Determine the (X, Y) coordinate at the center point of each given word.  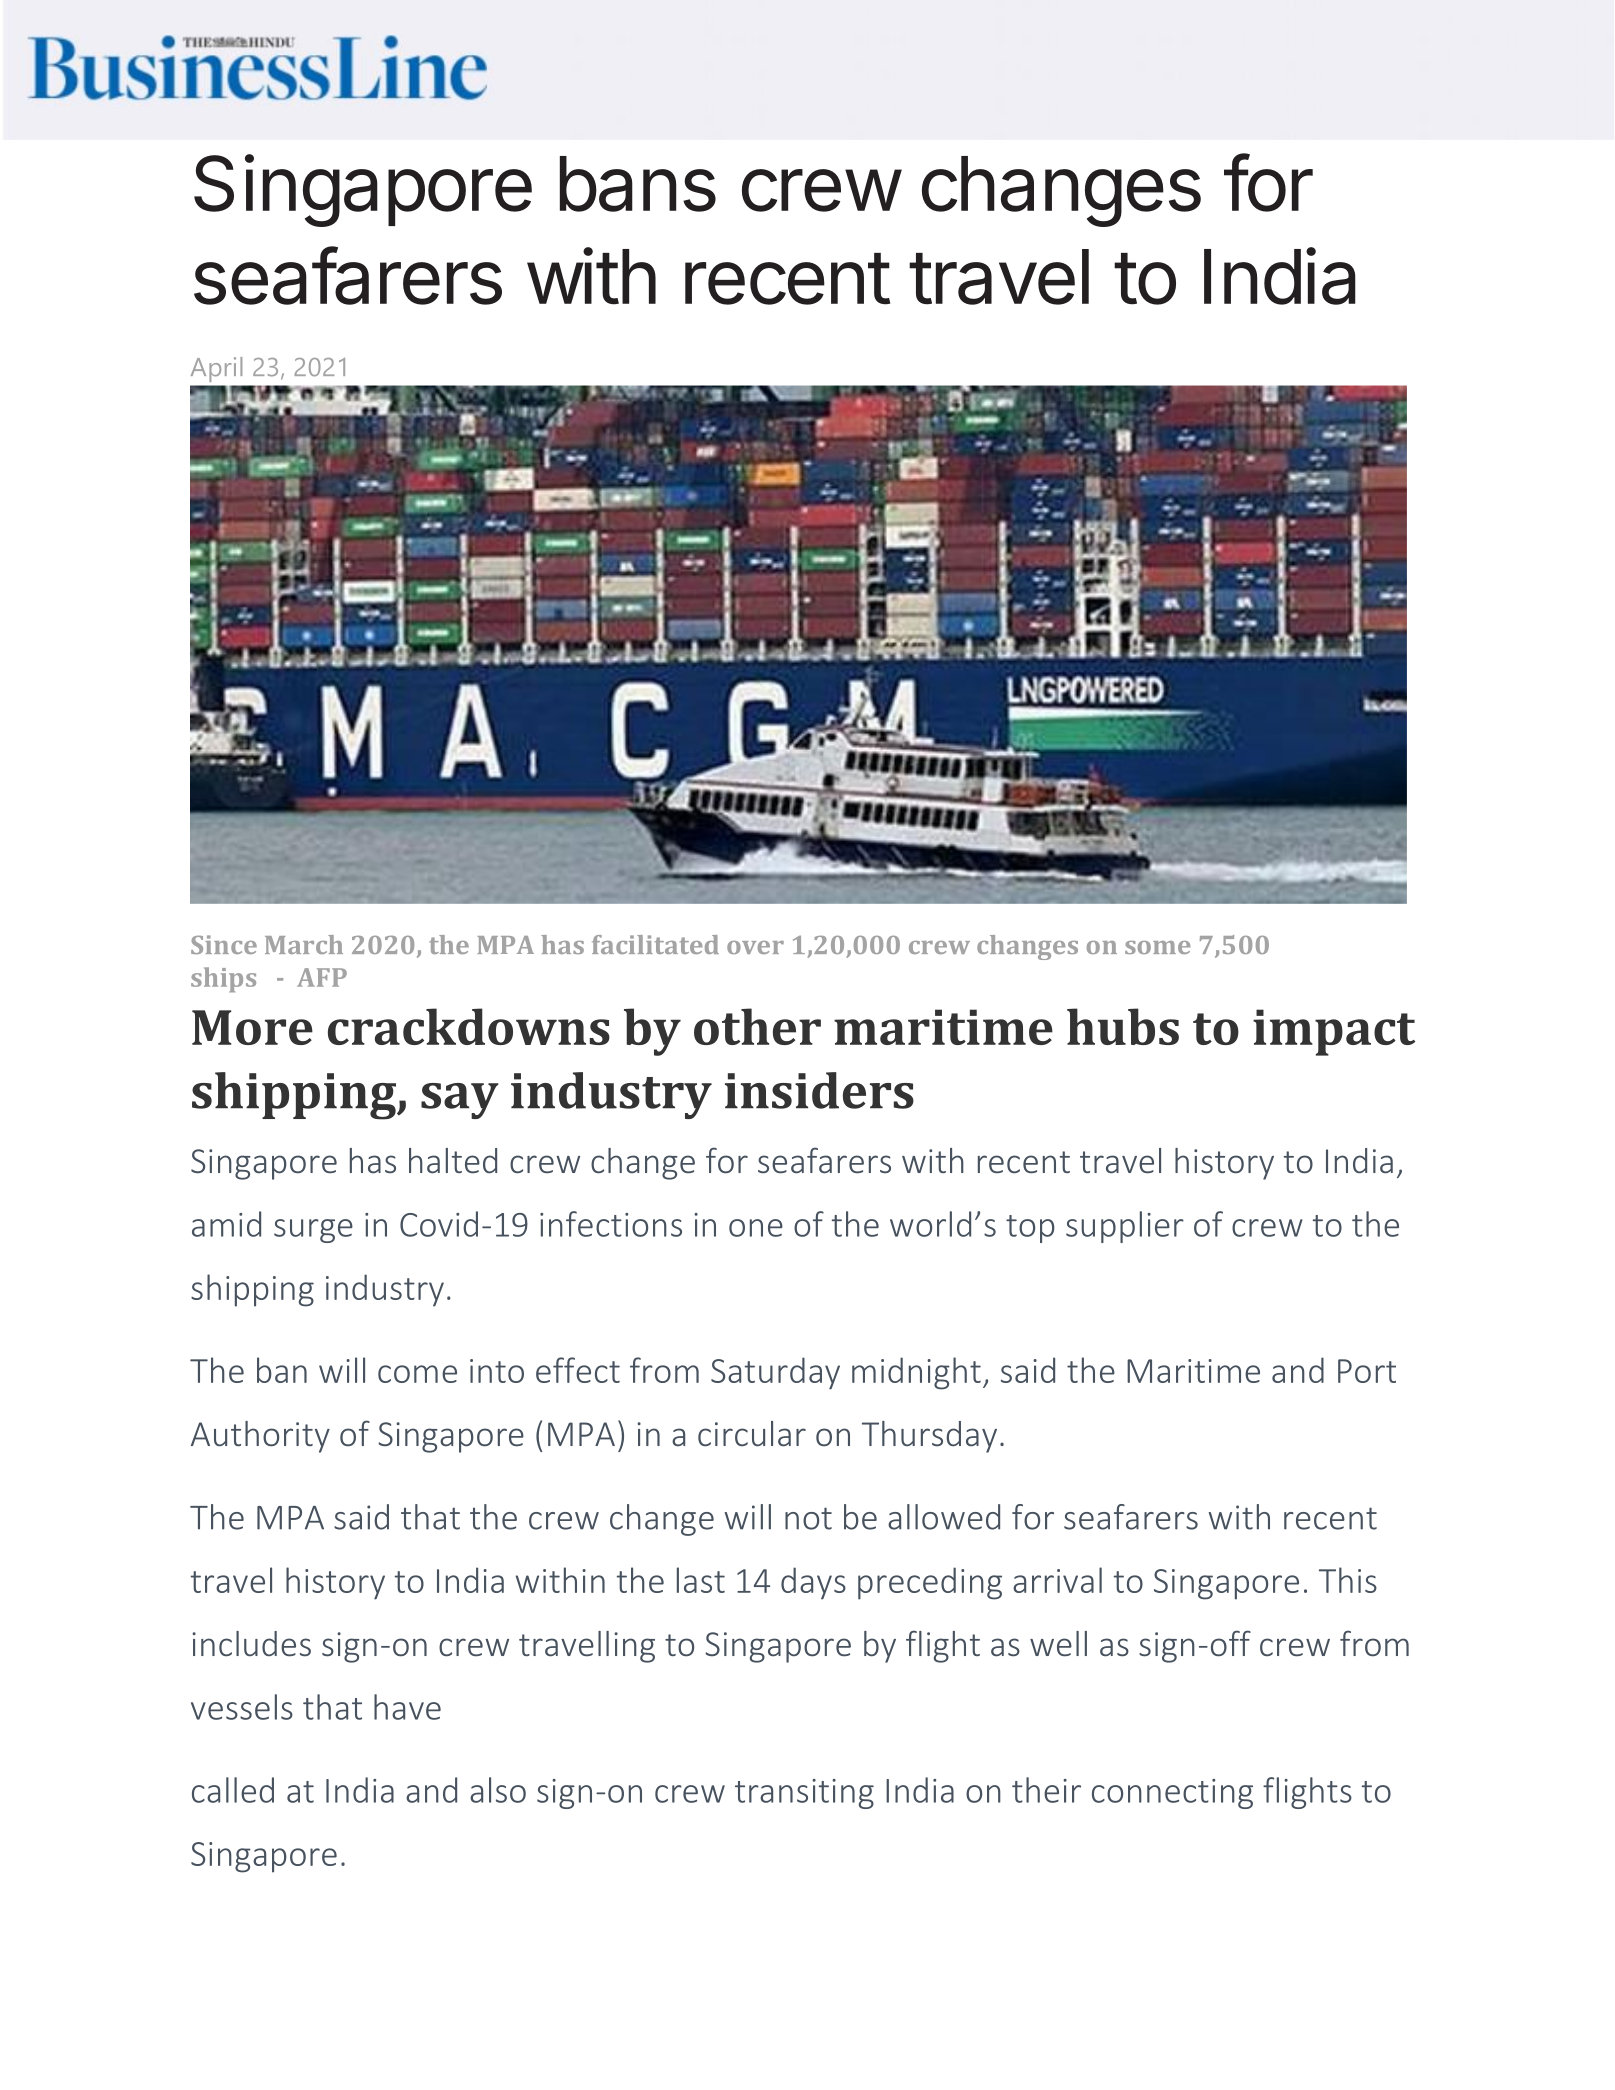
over (755, 947)
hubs (1123, 1026)
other (757, 1026)
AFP (322, 977)
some (1157, 947)
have (407, 1707)
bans (638, 184)
